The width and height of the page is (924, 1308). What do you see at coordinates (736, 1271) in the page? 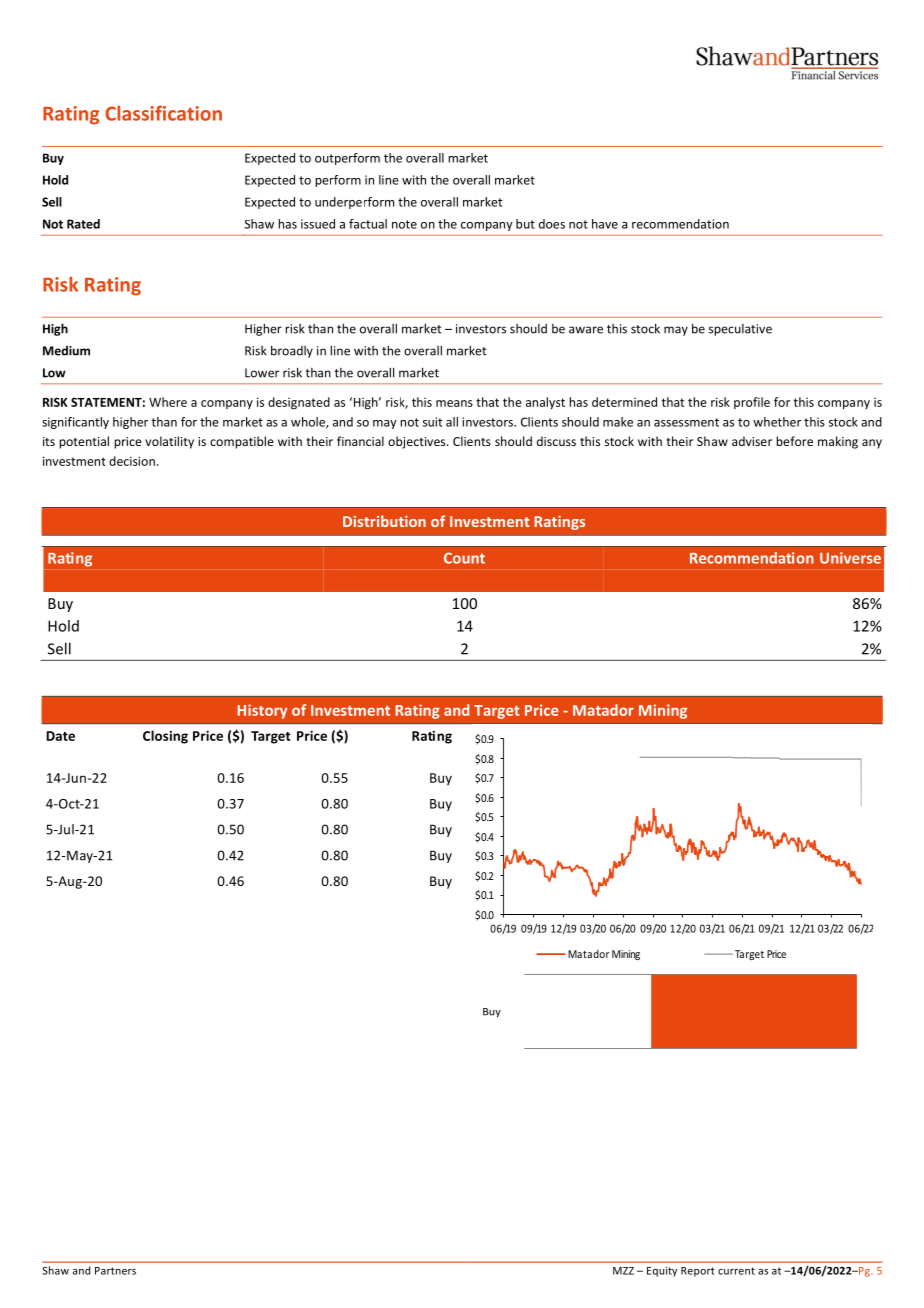
I see `current` at bounding box center [736, 1271].
